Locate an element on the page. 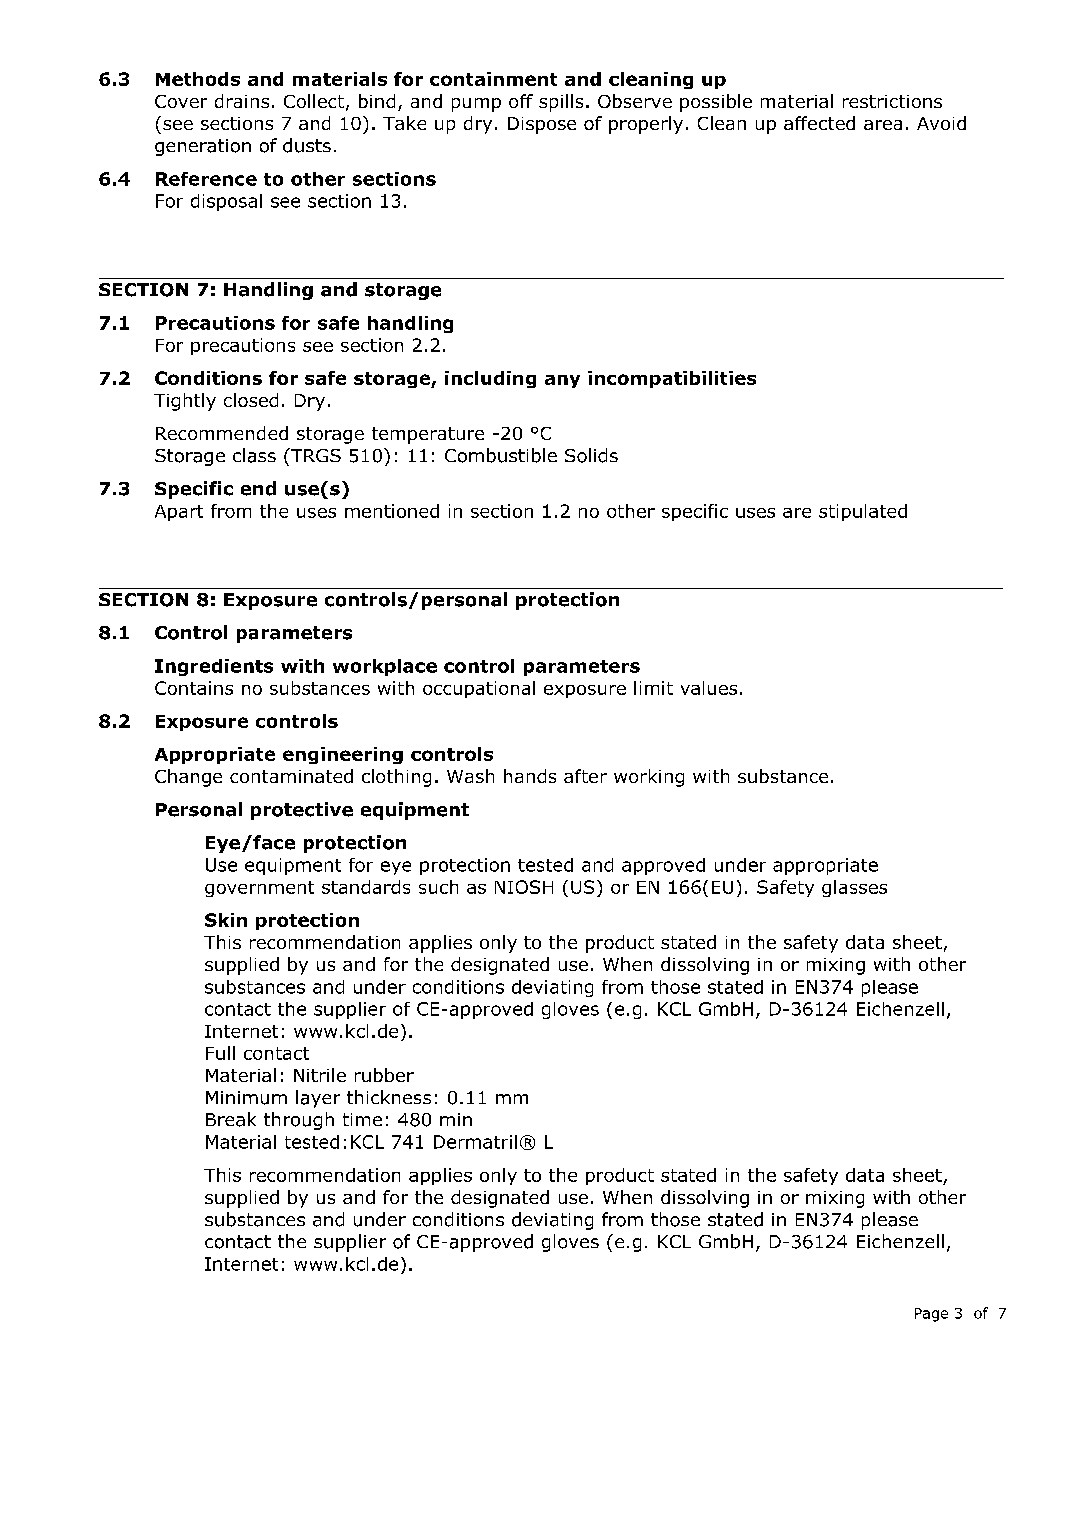 This image has width=1086, height=1536. closed is located at coordinates (251, 400).
